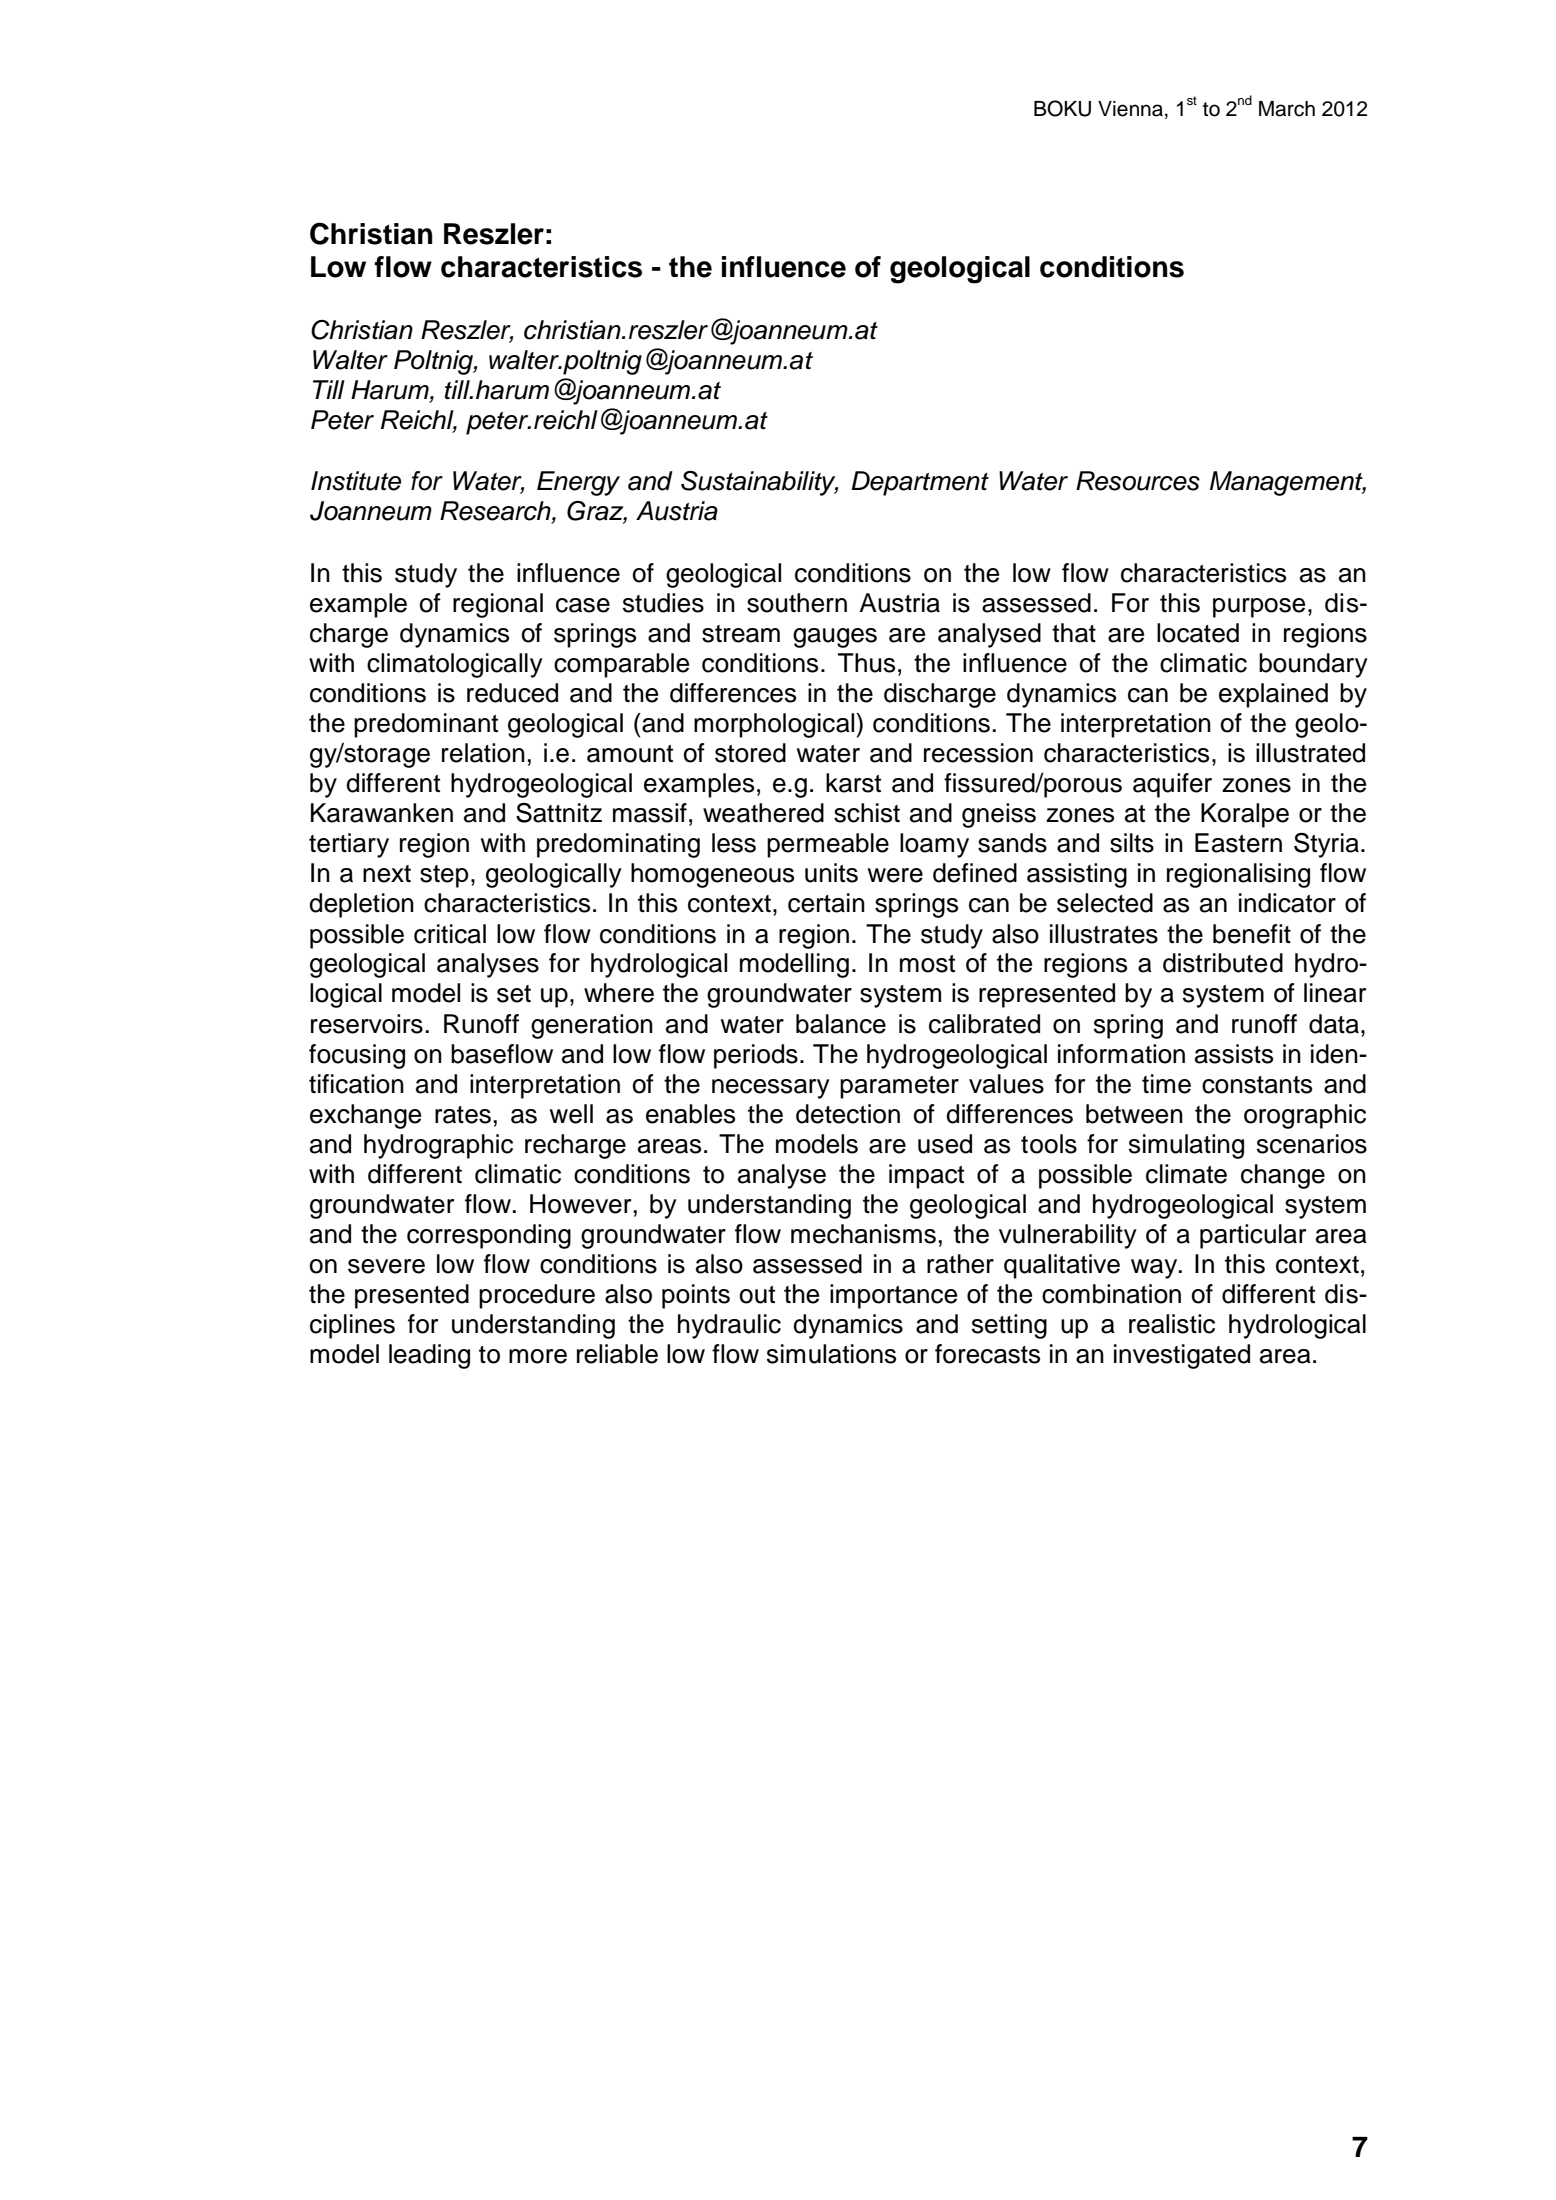  I want to click on realistic, so click(1172, 1324).
